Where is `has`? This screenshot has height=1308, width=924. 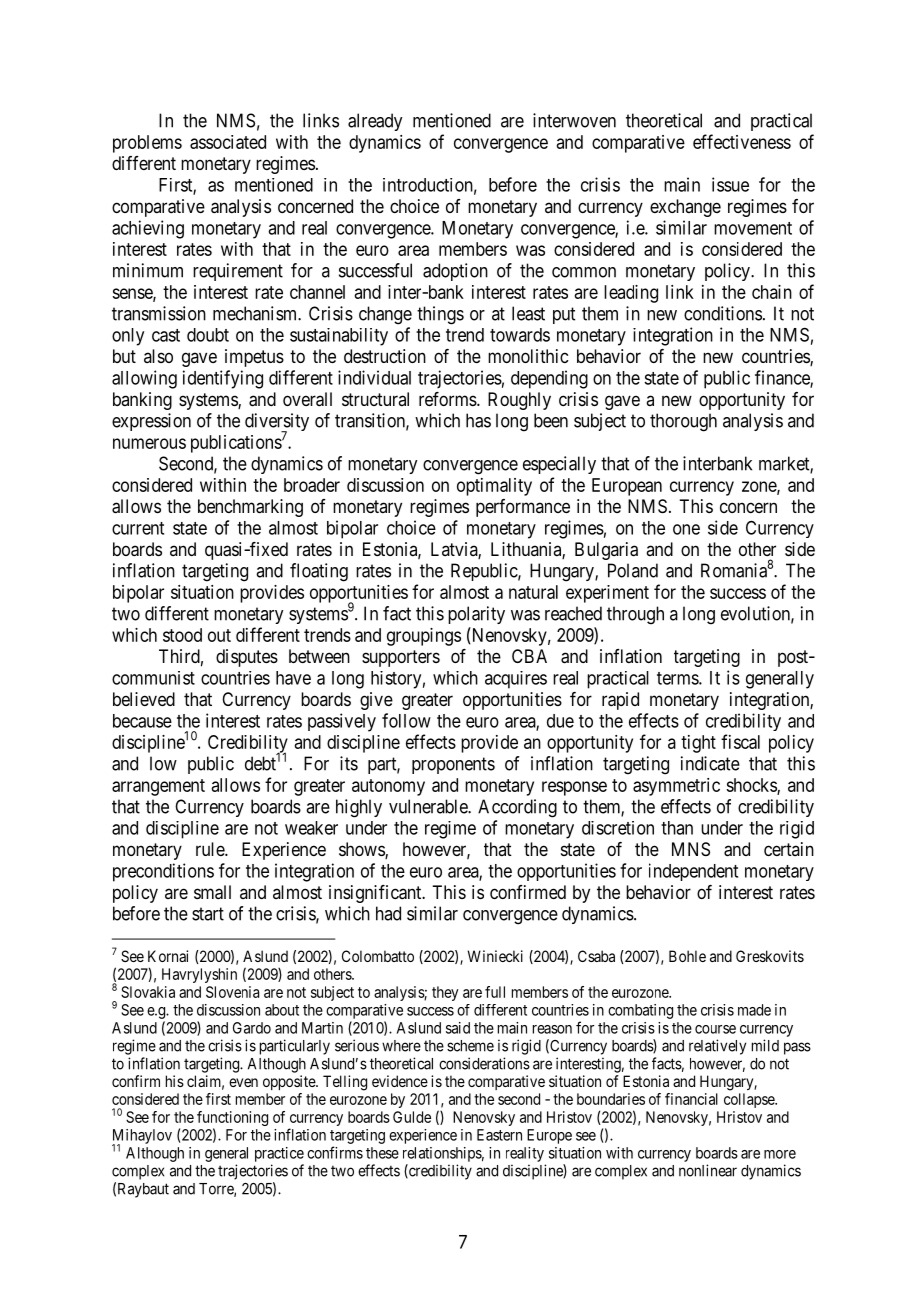 has is located at coordinates (478, 420).
